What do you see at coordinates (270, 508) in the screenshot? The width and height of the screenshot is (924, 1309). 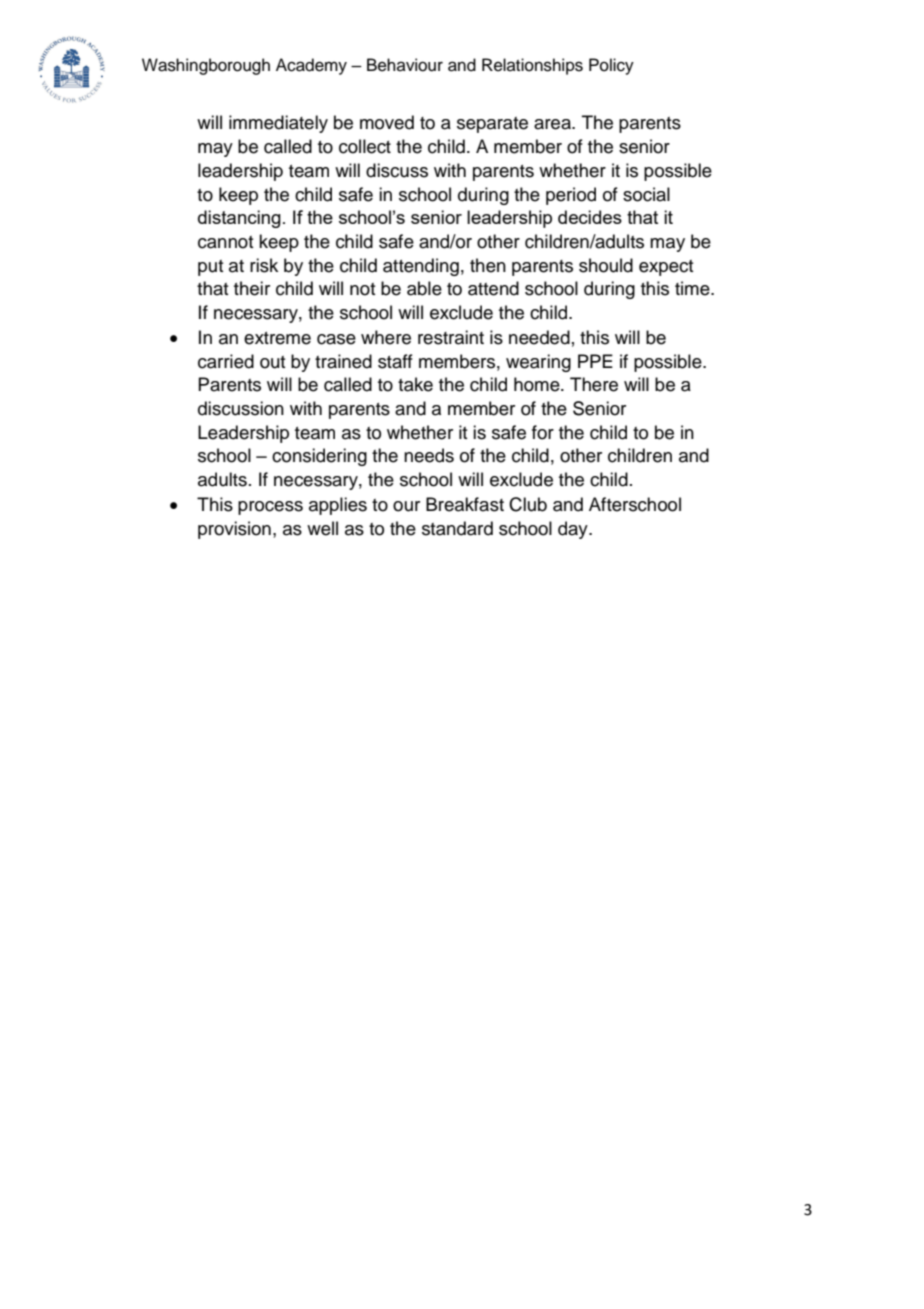 I see `process` at bounding box center [270, 508].
